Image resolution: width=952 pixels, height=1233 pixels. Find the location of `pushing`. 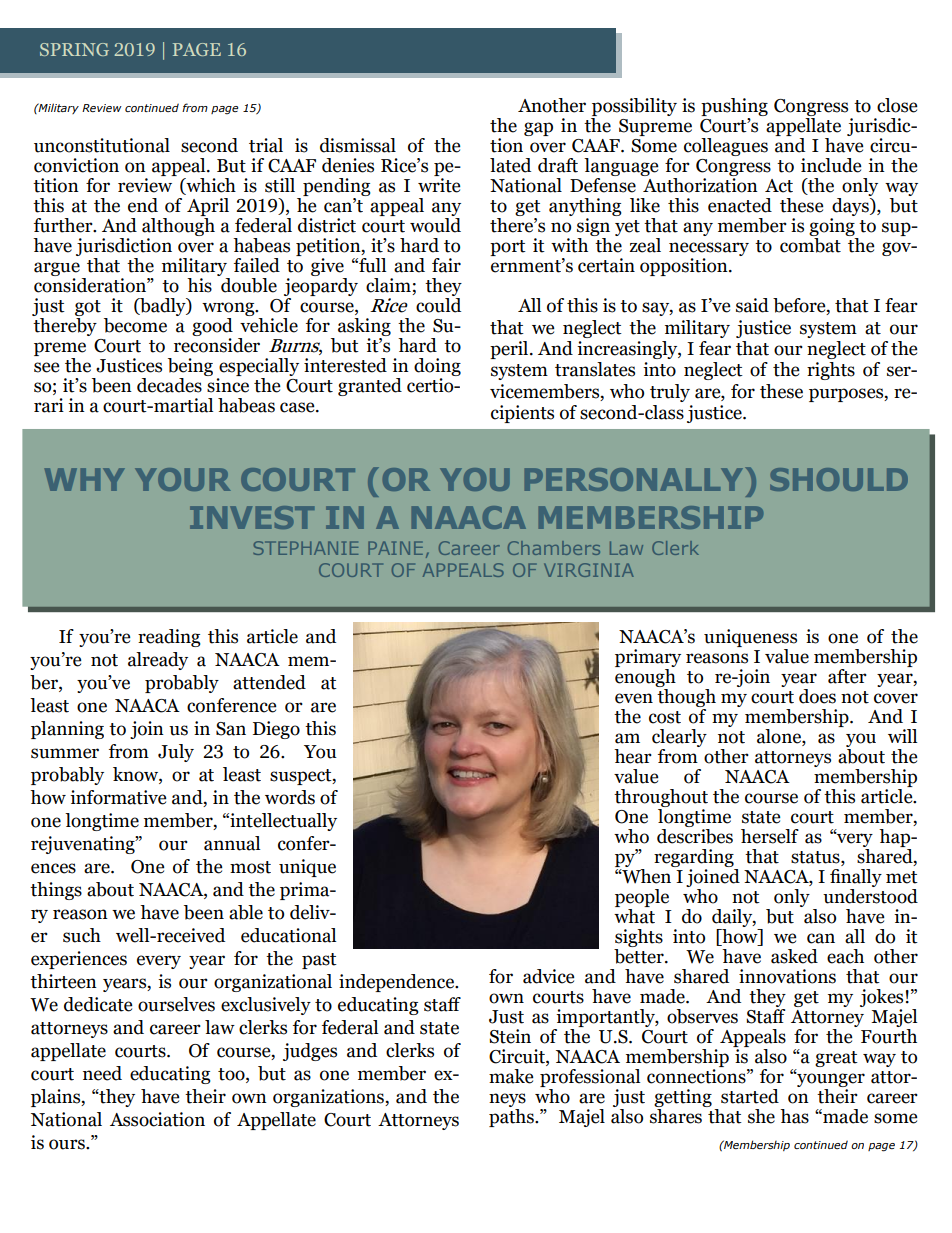

pushing is located at coordinates (734, 108).
